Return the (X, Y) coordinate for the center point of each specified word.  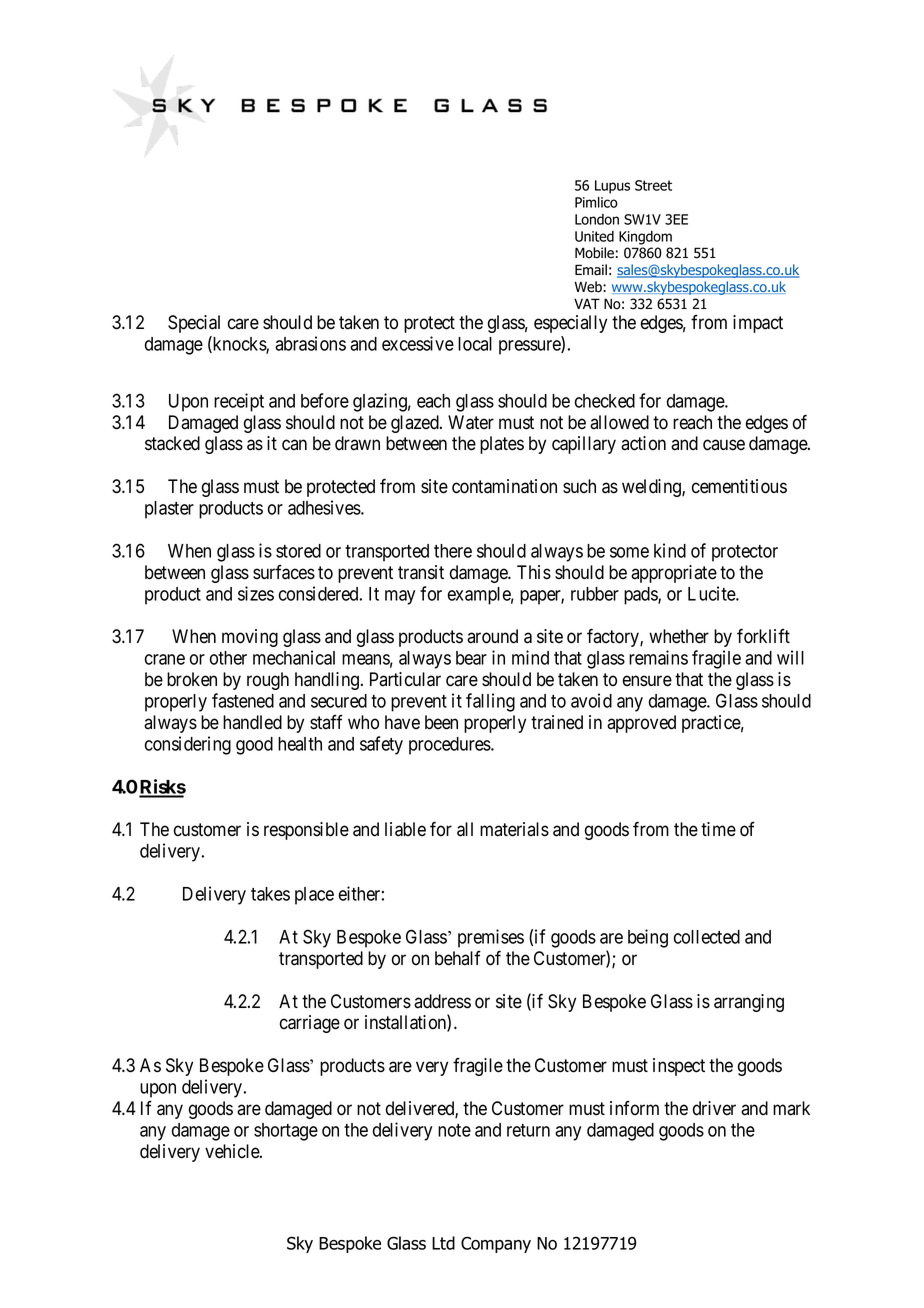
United (594, 236)
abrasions (310, 343)
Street (653, 185)
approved (641, 724)
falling (490, 702)
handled (252, 722)
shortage (286, 1132)
